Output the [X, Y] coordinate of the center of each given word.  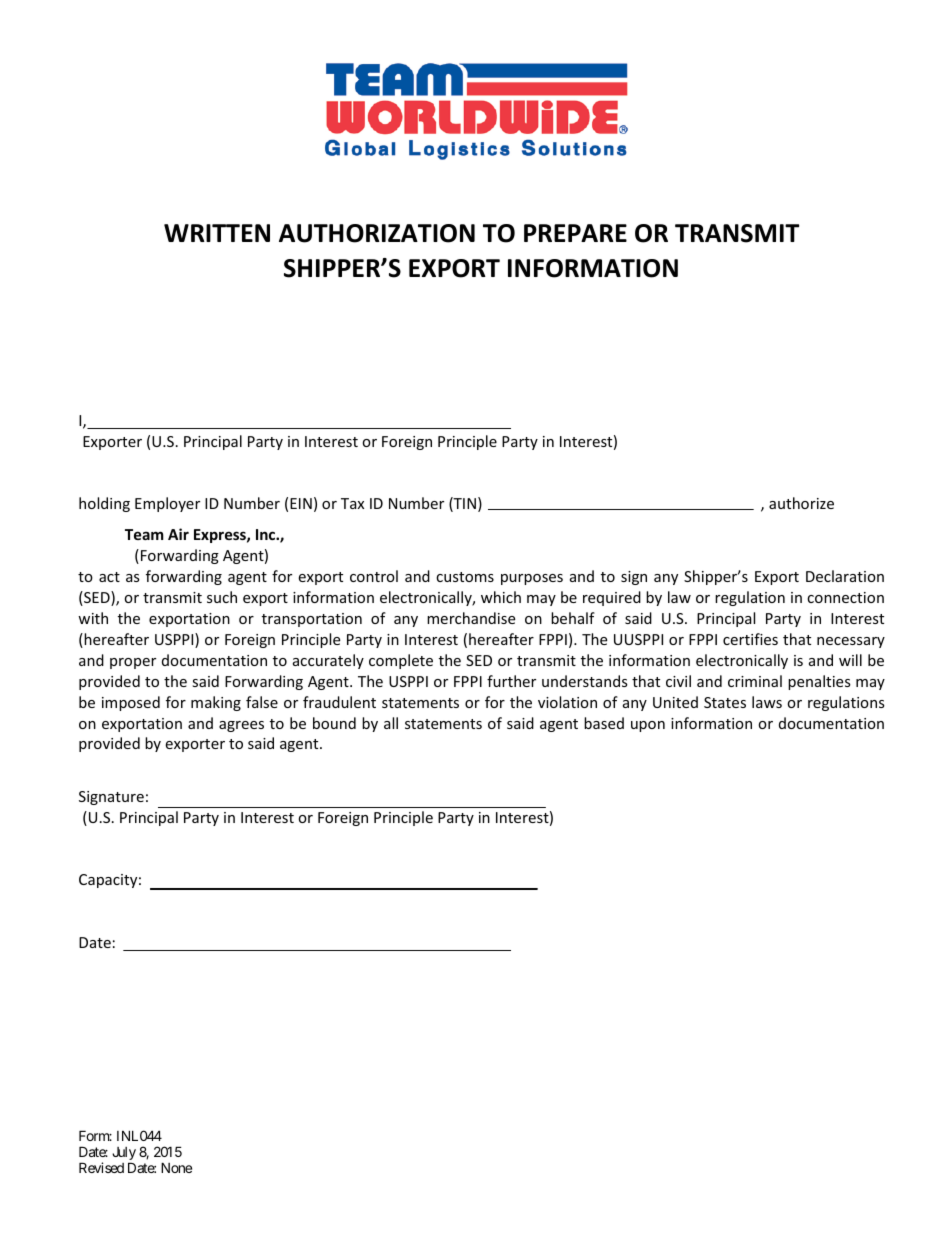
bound [334, 723]
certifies [750, 639]
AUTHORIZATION [377, 233]
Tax [352, 503]
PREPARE [575, 233]
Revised [101, 1167]
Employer [167, 504]
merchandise [471, 618]
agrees [241, 726]
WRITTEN [217, 233]
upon [648, 726]
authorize [801, 503]
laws [767, 702]
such [222, 597]
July [124, 1155]
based [604, 723]
